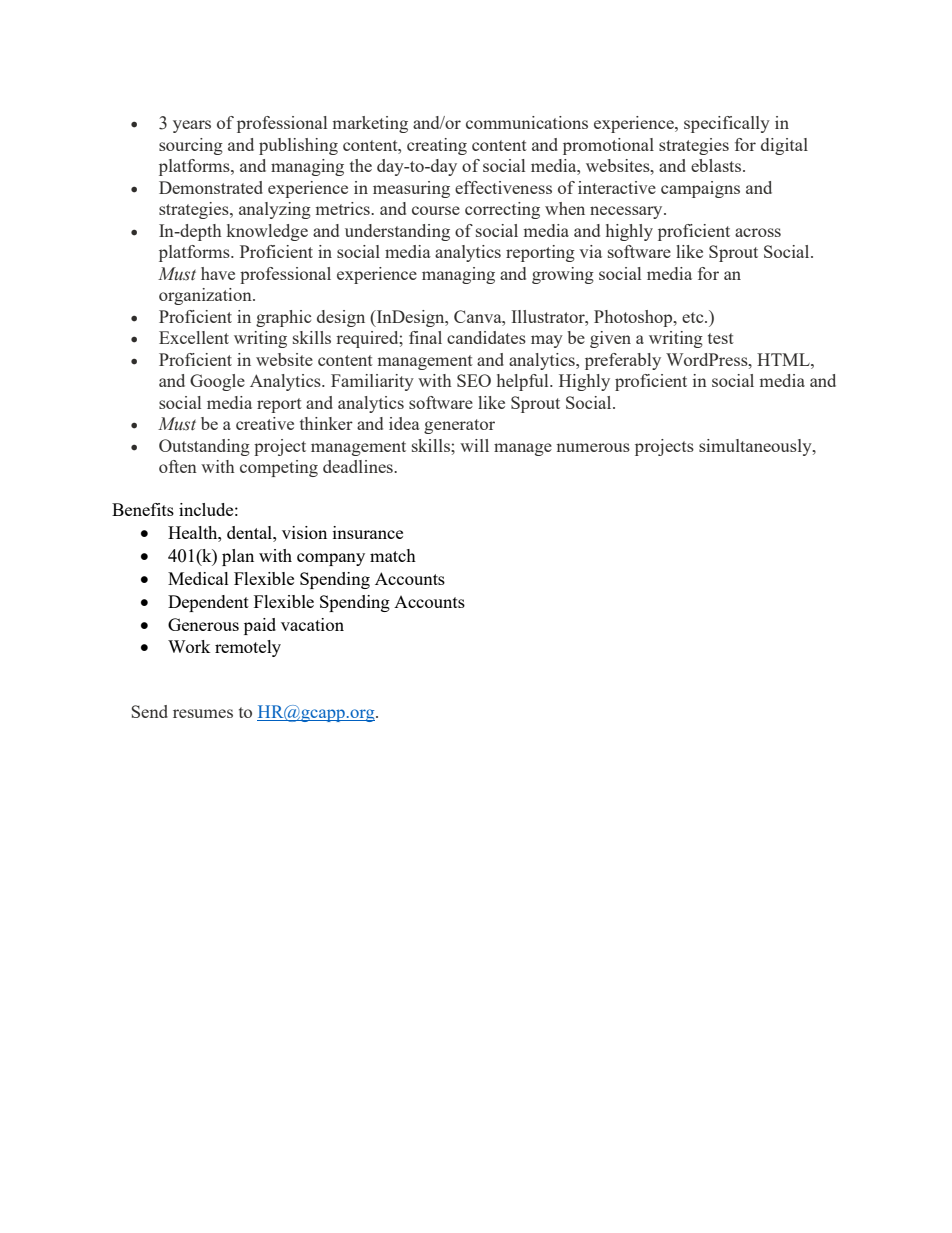 Image resolution: width=952 pixels, height=1233 pixels. Describe the element at coordinates (312, 624) in the image. I see `vacation` at that location.
